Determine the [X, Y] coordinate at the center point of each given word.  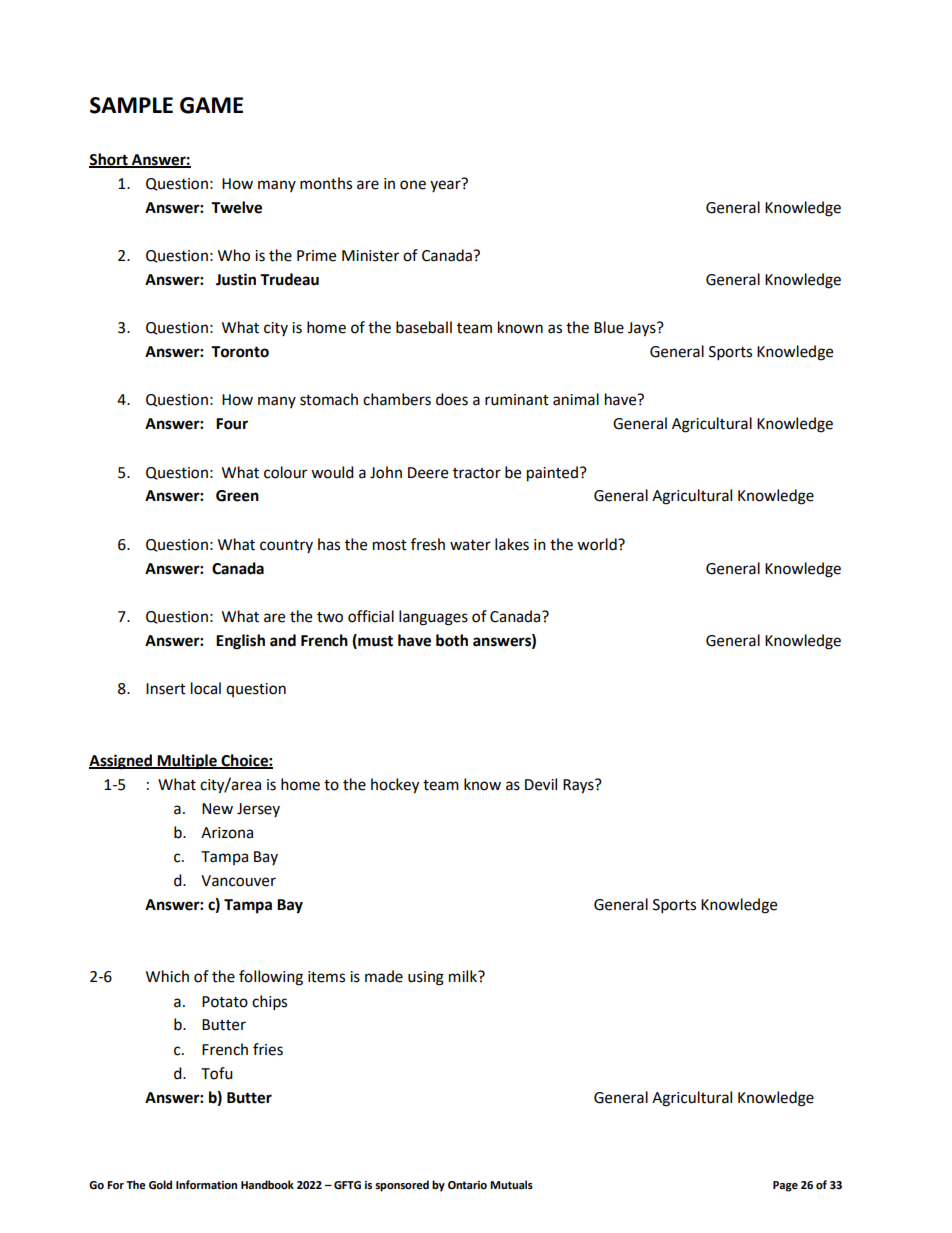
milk [464, 976]
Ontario [467, 1185]
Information [206, 1185]
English [240, 642]
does [452, 399]
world [598, 544]
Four [232, 424]
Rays [579, 786]
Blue [609, 327]
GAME [211, 105]
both [452, 640]
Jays [643, 329]
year [446, 185]
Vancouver [238, 881]
